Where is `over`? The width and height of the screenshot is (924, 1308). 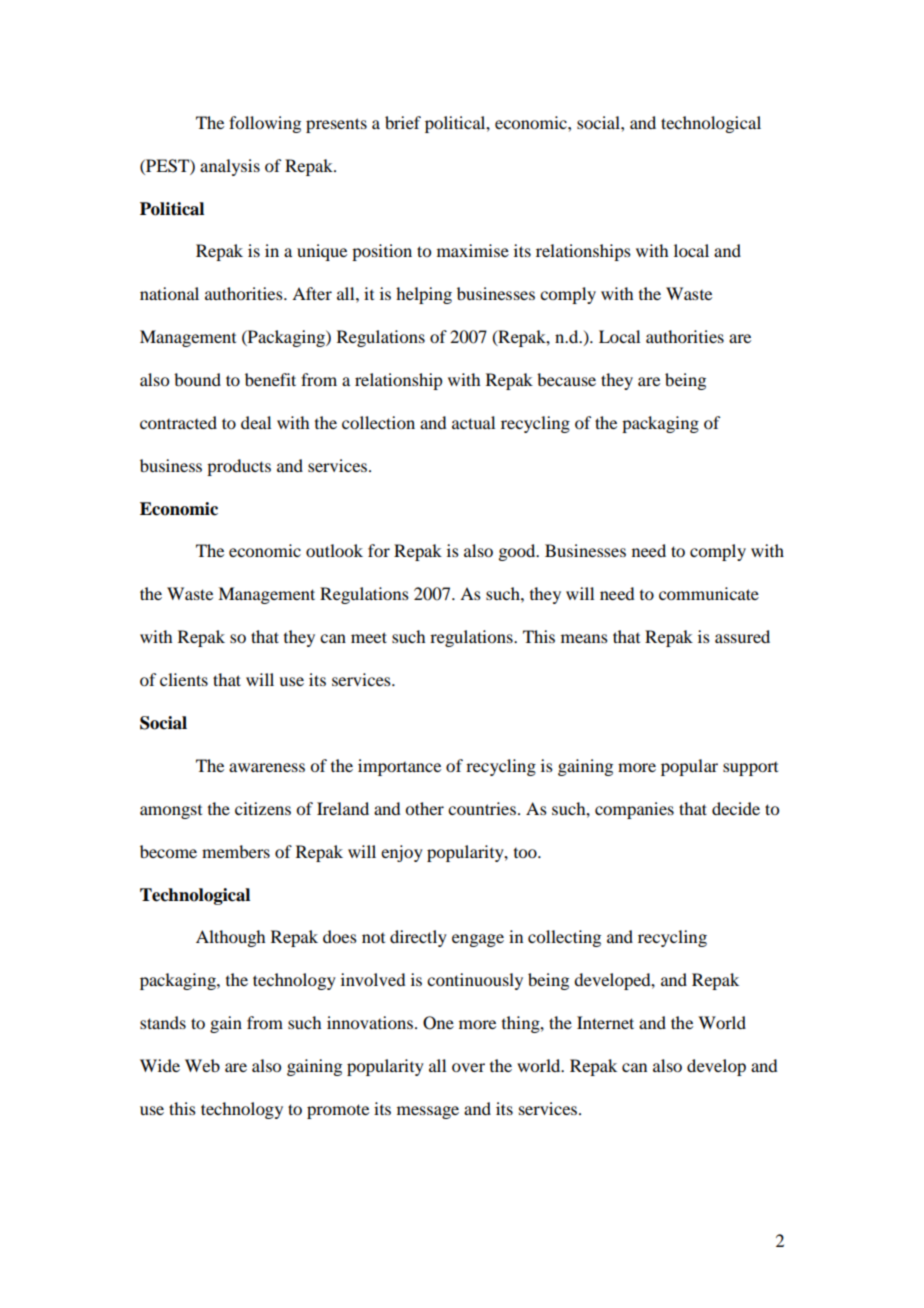
over is located at coordinates (468, 1067).
